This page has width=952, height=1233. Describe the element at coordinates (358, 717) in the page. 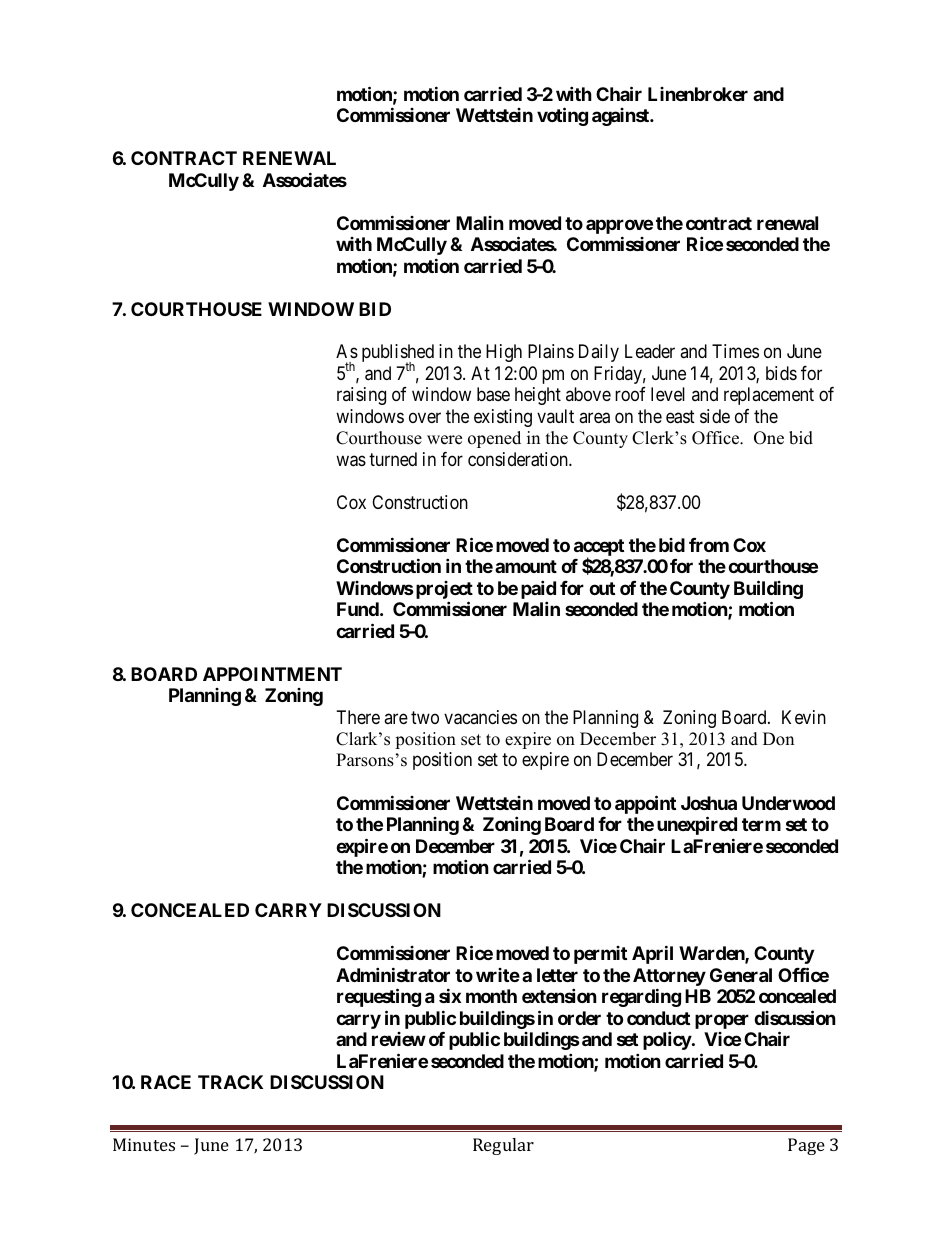

I see `There` at that location.
